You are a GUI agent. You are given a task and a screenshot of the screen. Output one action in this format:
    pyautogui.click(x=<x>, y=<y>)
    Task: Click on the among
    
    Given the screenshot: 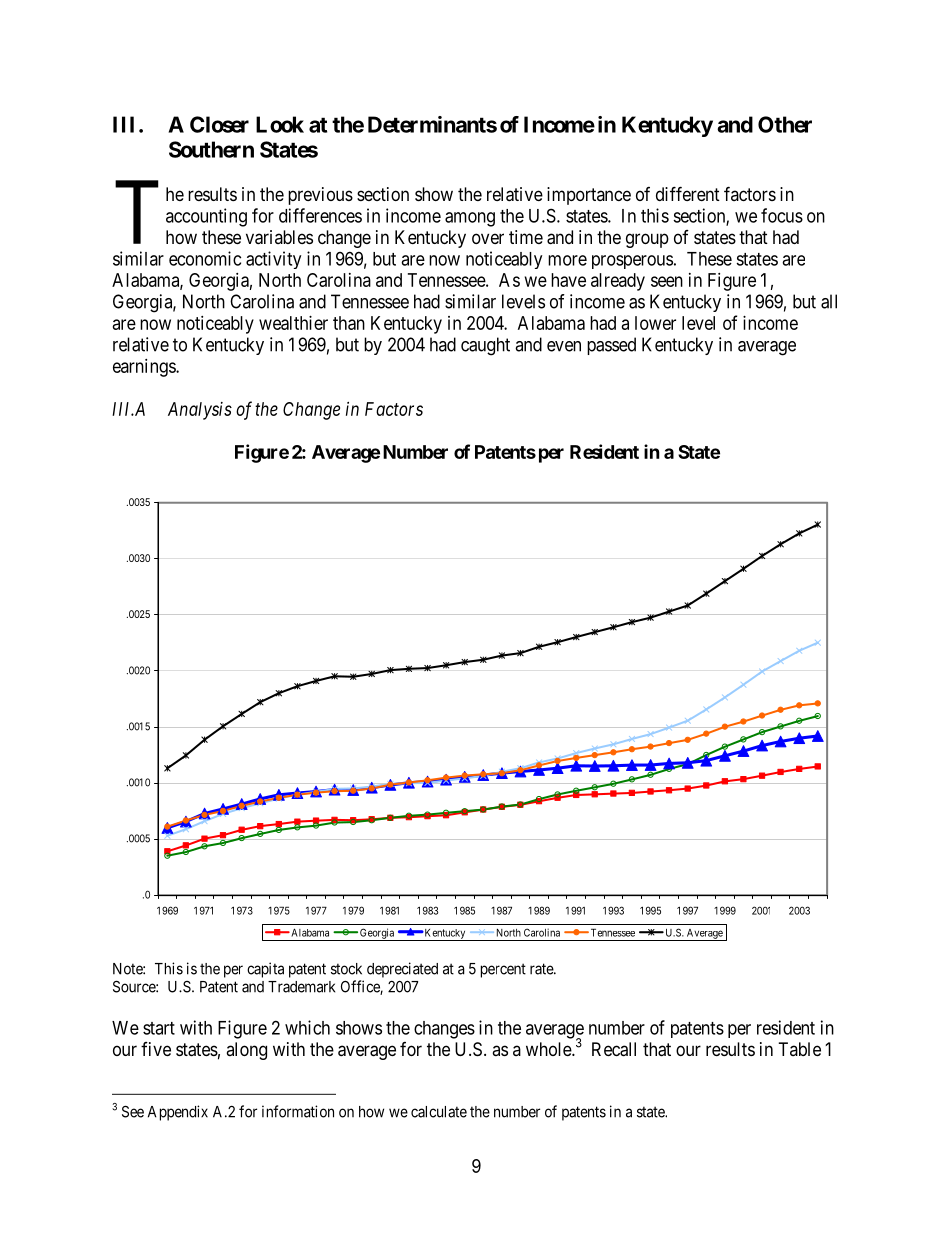 What is the action you would take?
    pyautogui.click(x=470, y=219)
